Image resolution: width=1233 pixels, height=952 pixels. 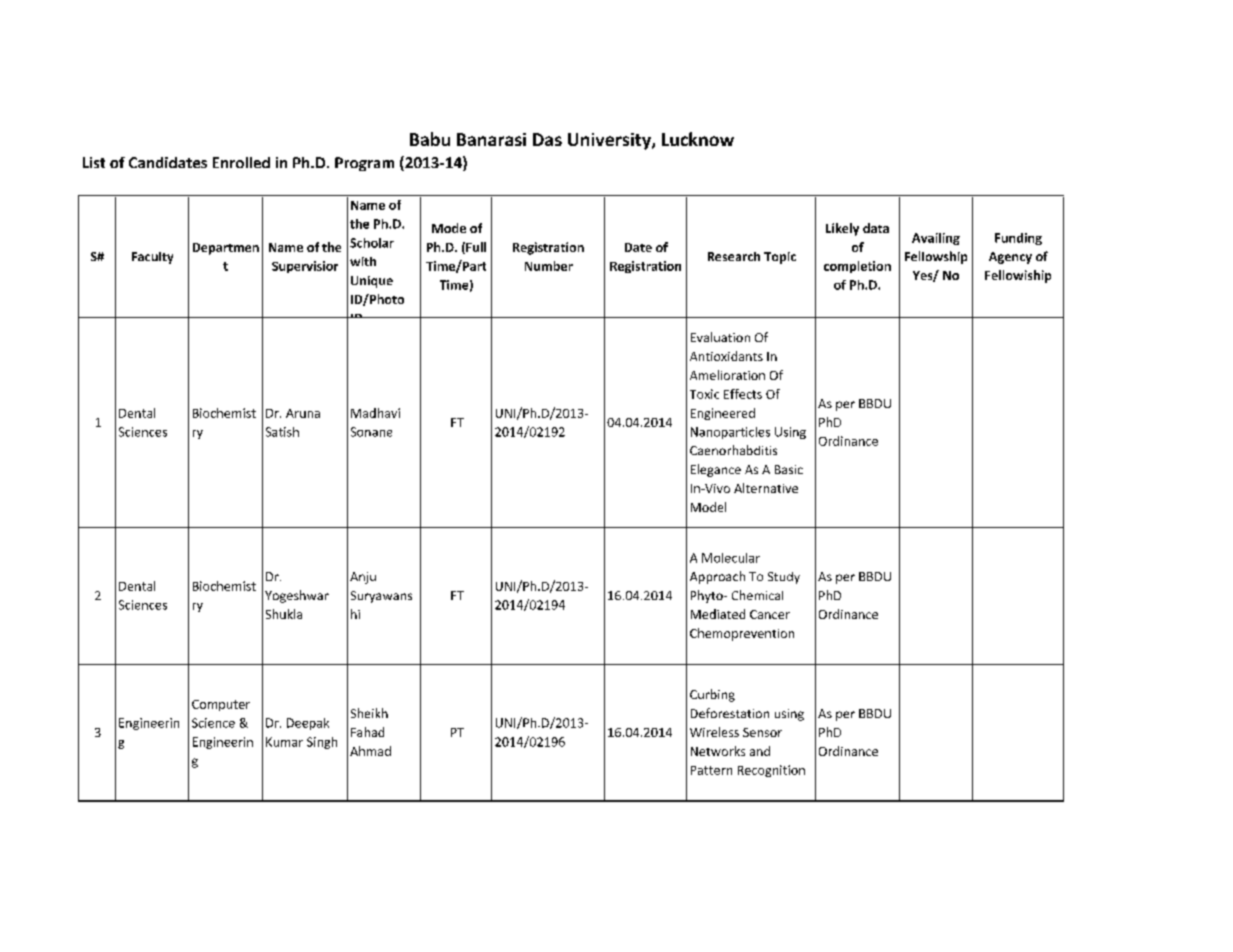 I want to click on Elegance, so click(x=716, y=470).
